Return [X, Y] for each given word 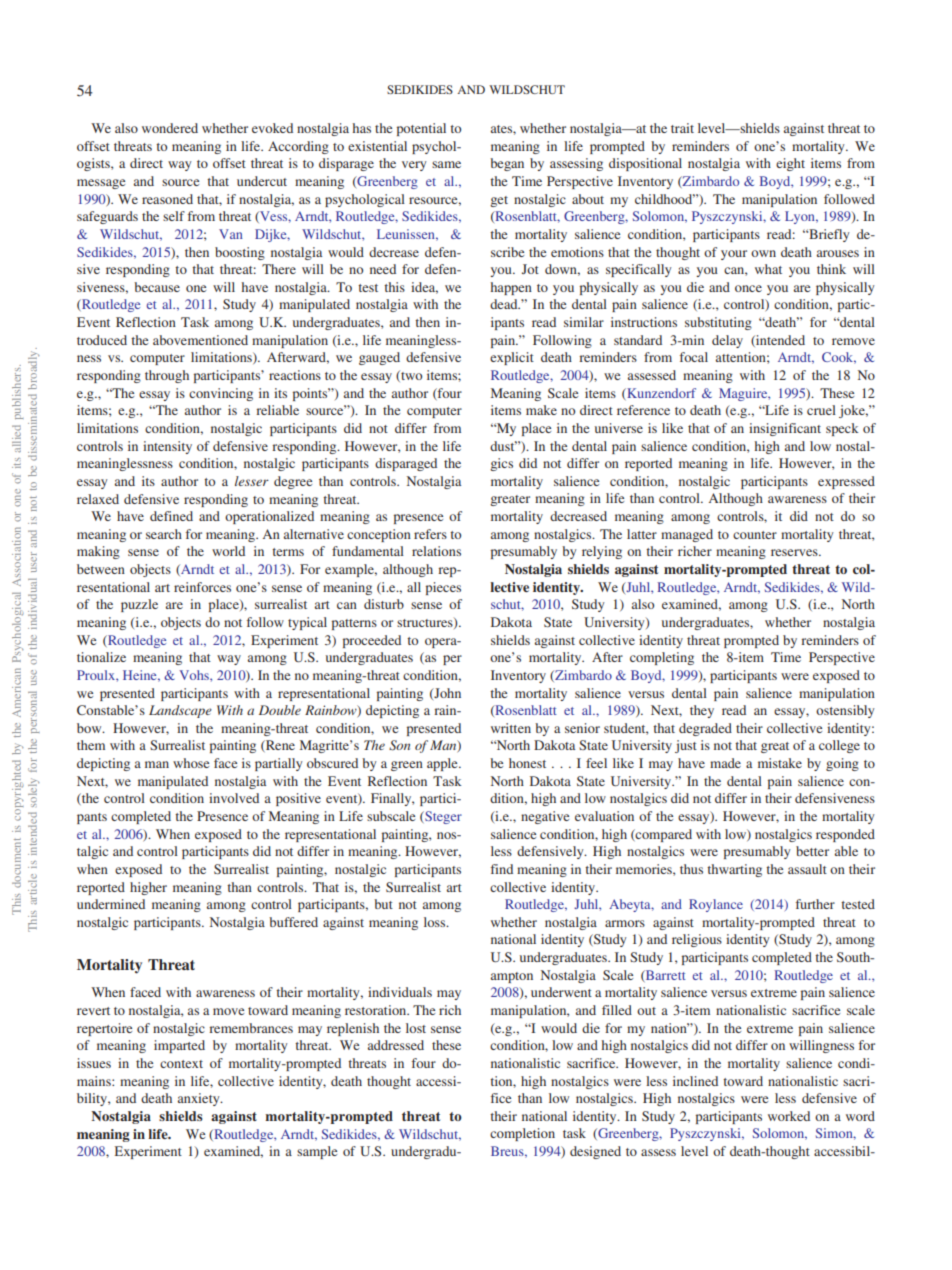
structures [426, 623]
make [541, 410]
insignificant [785, 429]
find [502, 869]
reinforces [202, 587]
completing [662, 658]
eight [790, 164]
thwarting [734, 870]
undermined [111, 904]
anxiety [200, 1099]
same [446, 164]
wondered [170, 128]
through [167, 376]
